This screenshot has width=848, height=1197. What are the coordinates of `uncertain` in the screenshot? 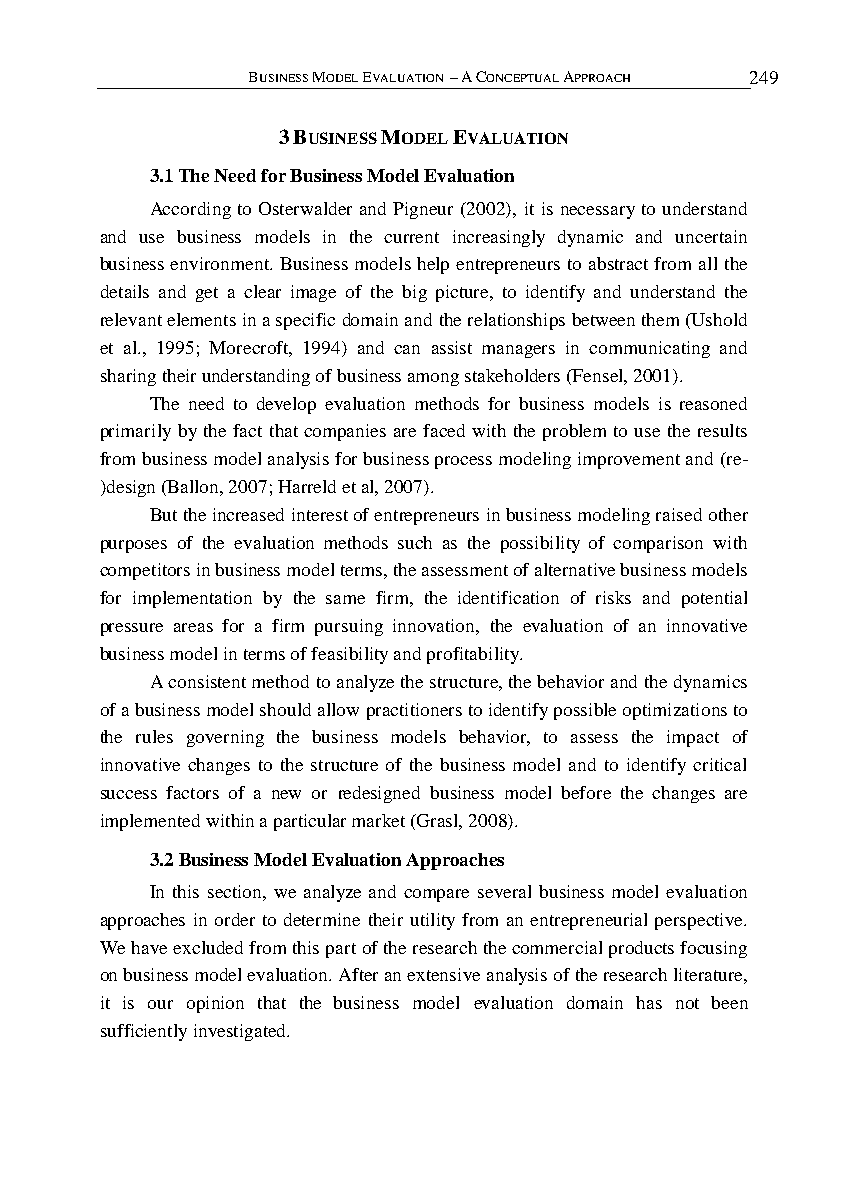 It's located at (711, 236).
